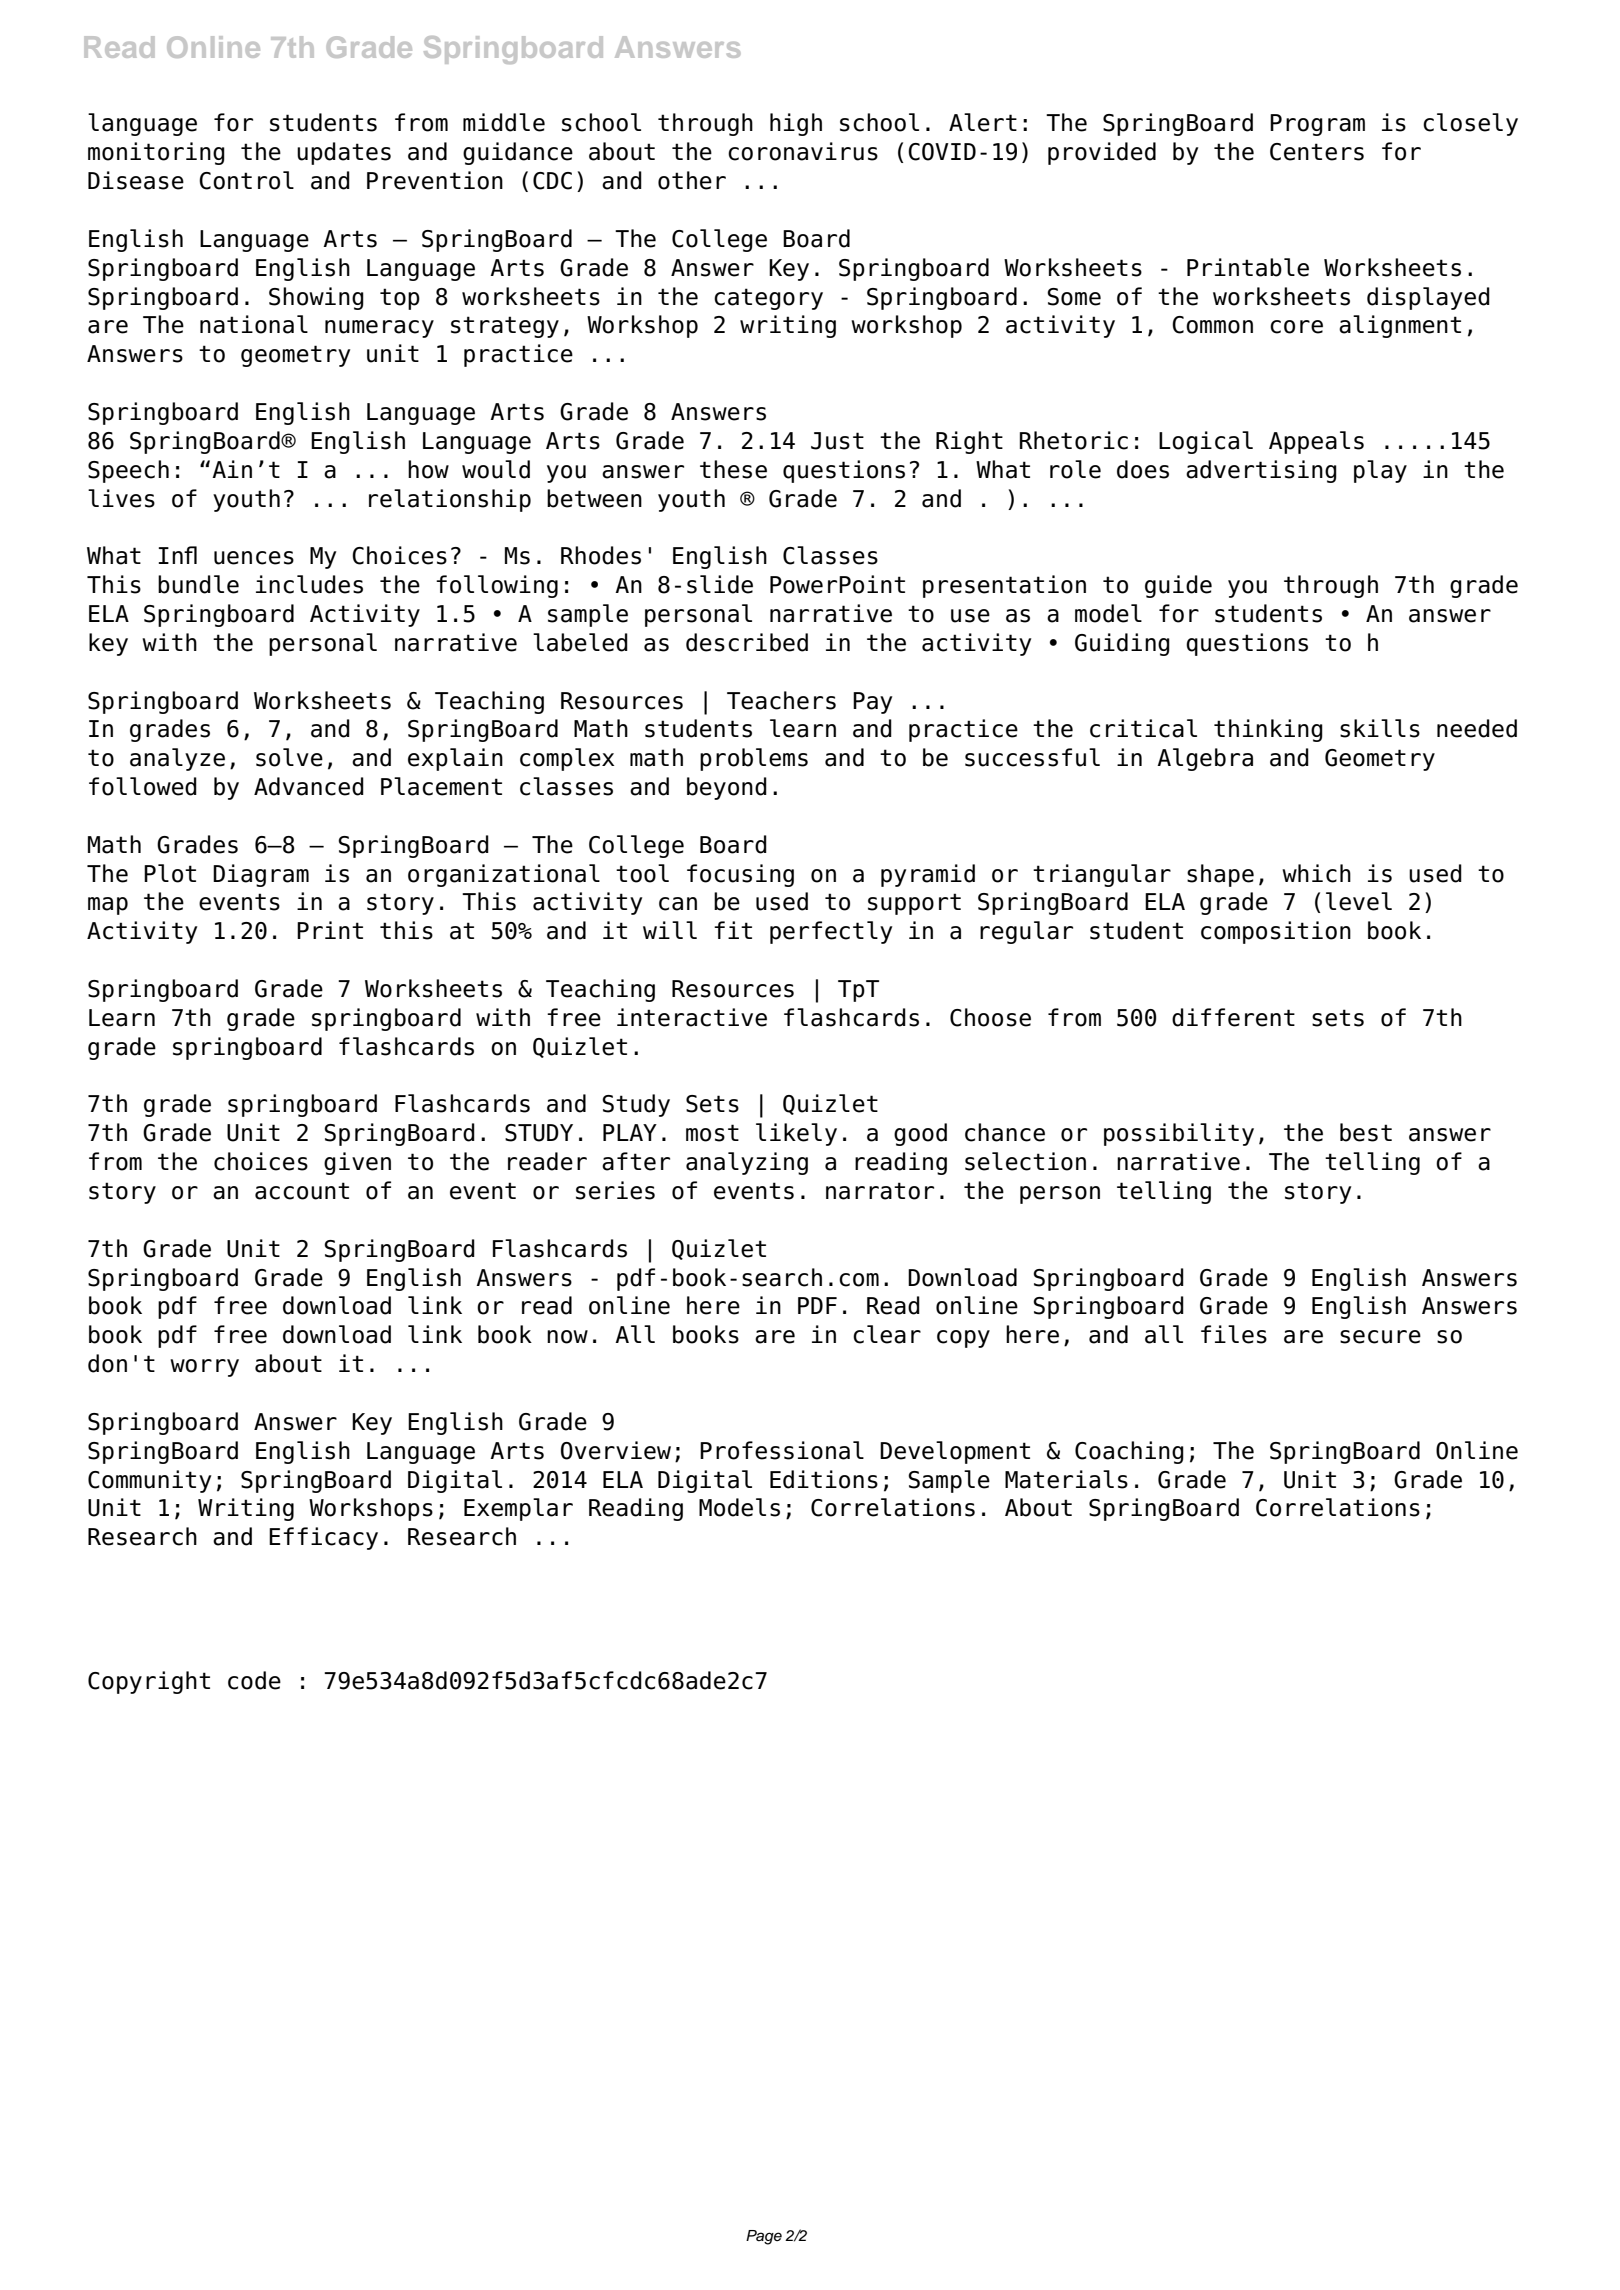  What do you see at coordinates (246, 180) in the screenshot?
I see `Control` at bounding box center [246, 180].
